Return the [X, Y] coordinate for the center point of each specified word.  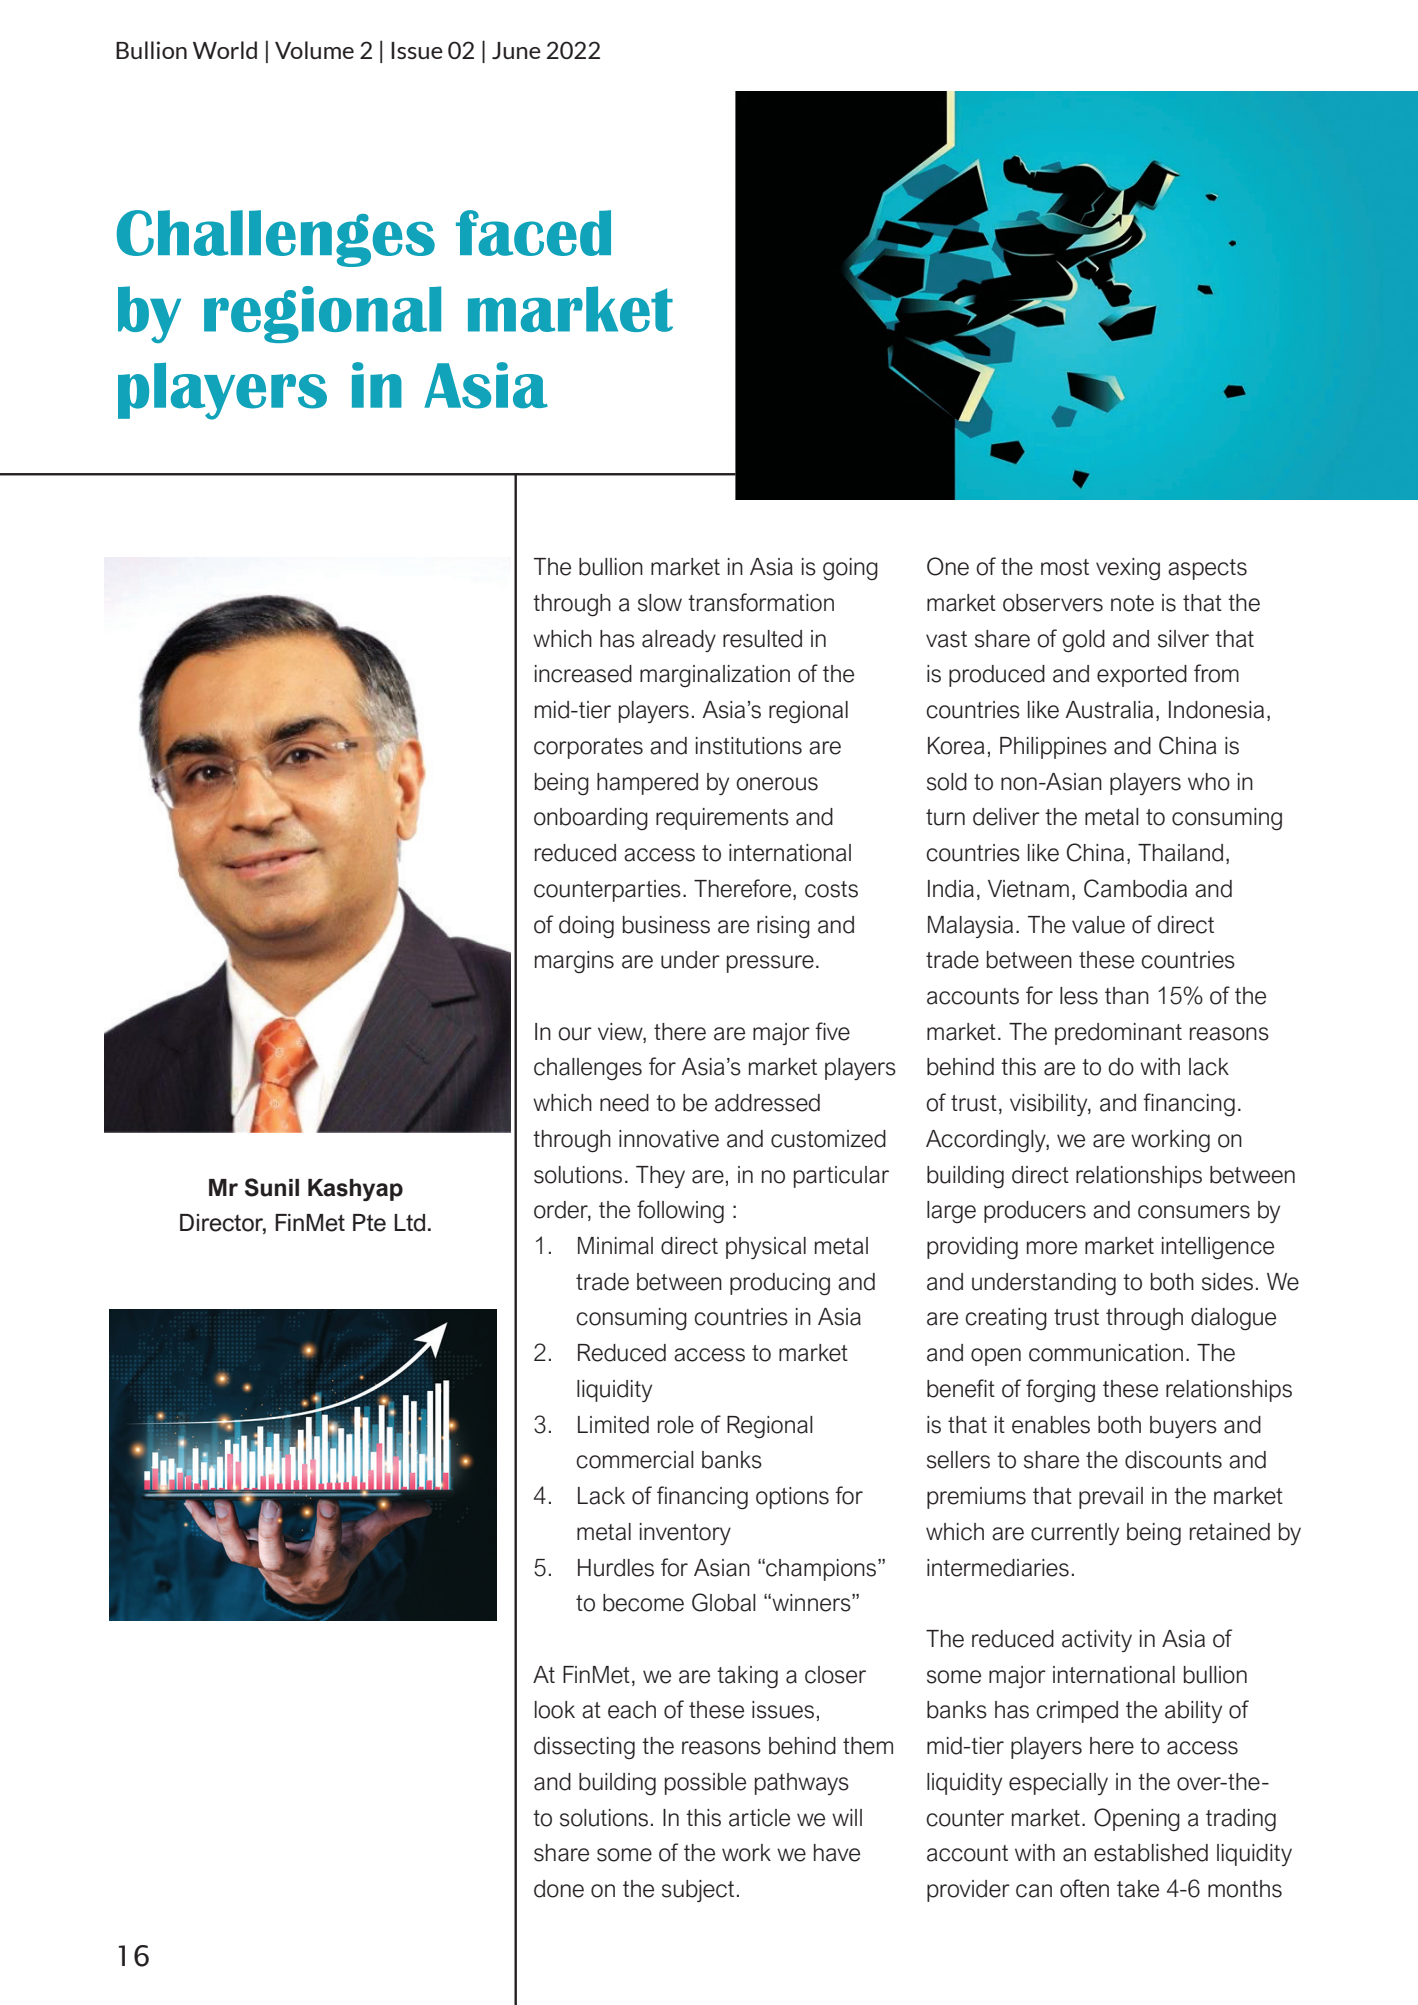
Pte [369, 1223]
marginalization [715, 676]
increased [583, 674]
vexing [1128, 569]
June [516, 50]
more [1052, 1248]
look [555, 1710]
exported [1142, 676]
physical [766, 1248]
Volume [314, 50]
